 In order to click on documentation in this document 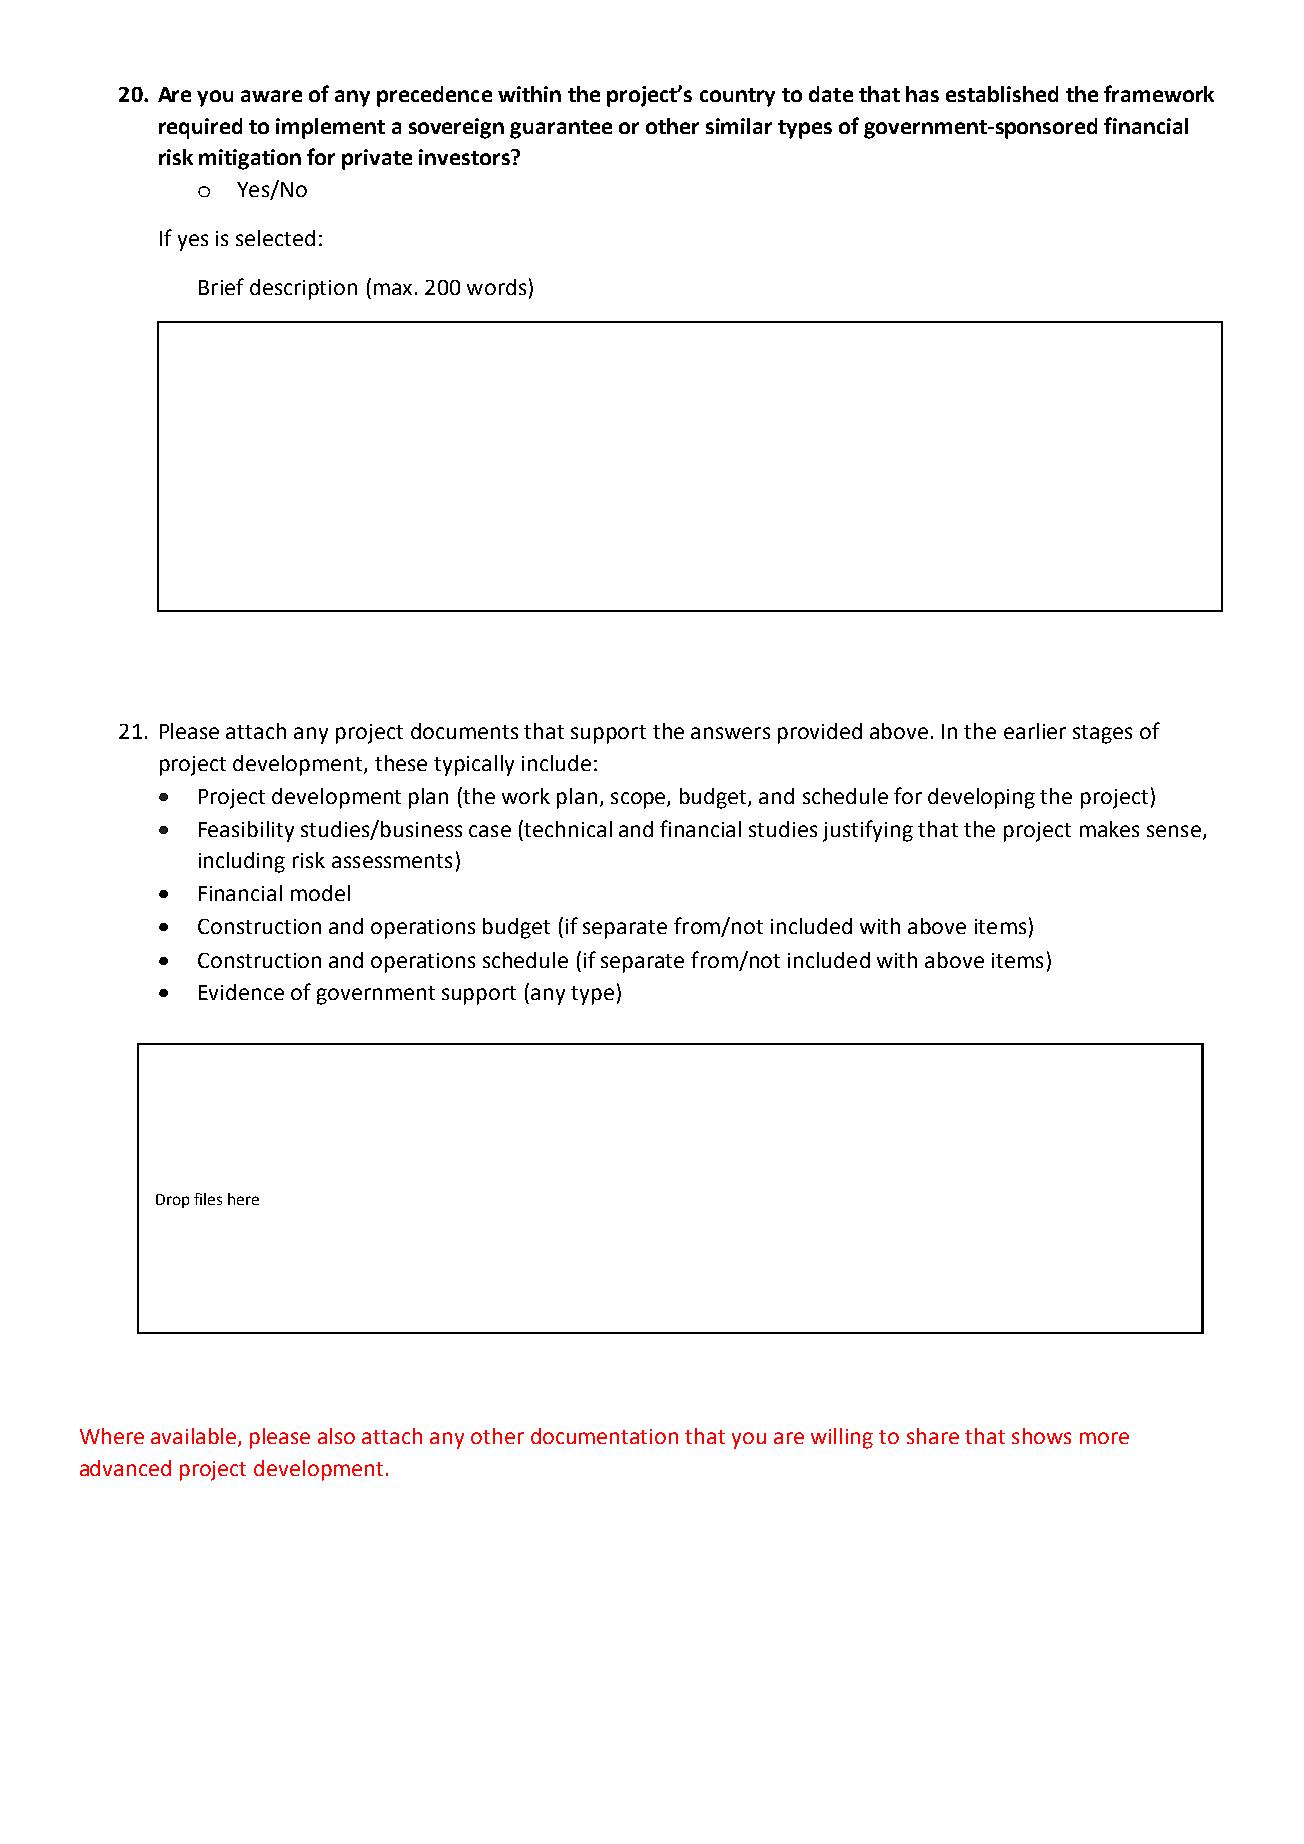, I will do `click(604, 1436)`.
